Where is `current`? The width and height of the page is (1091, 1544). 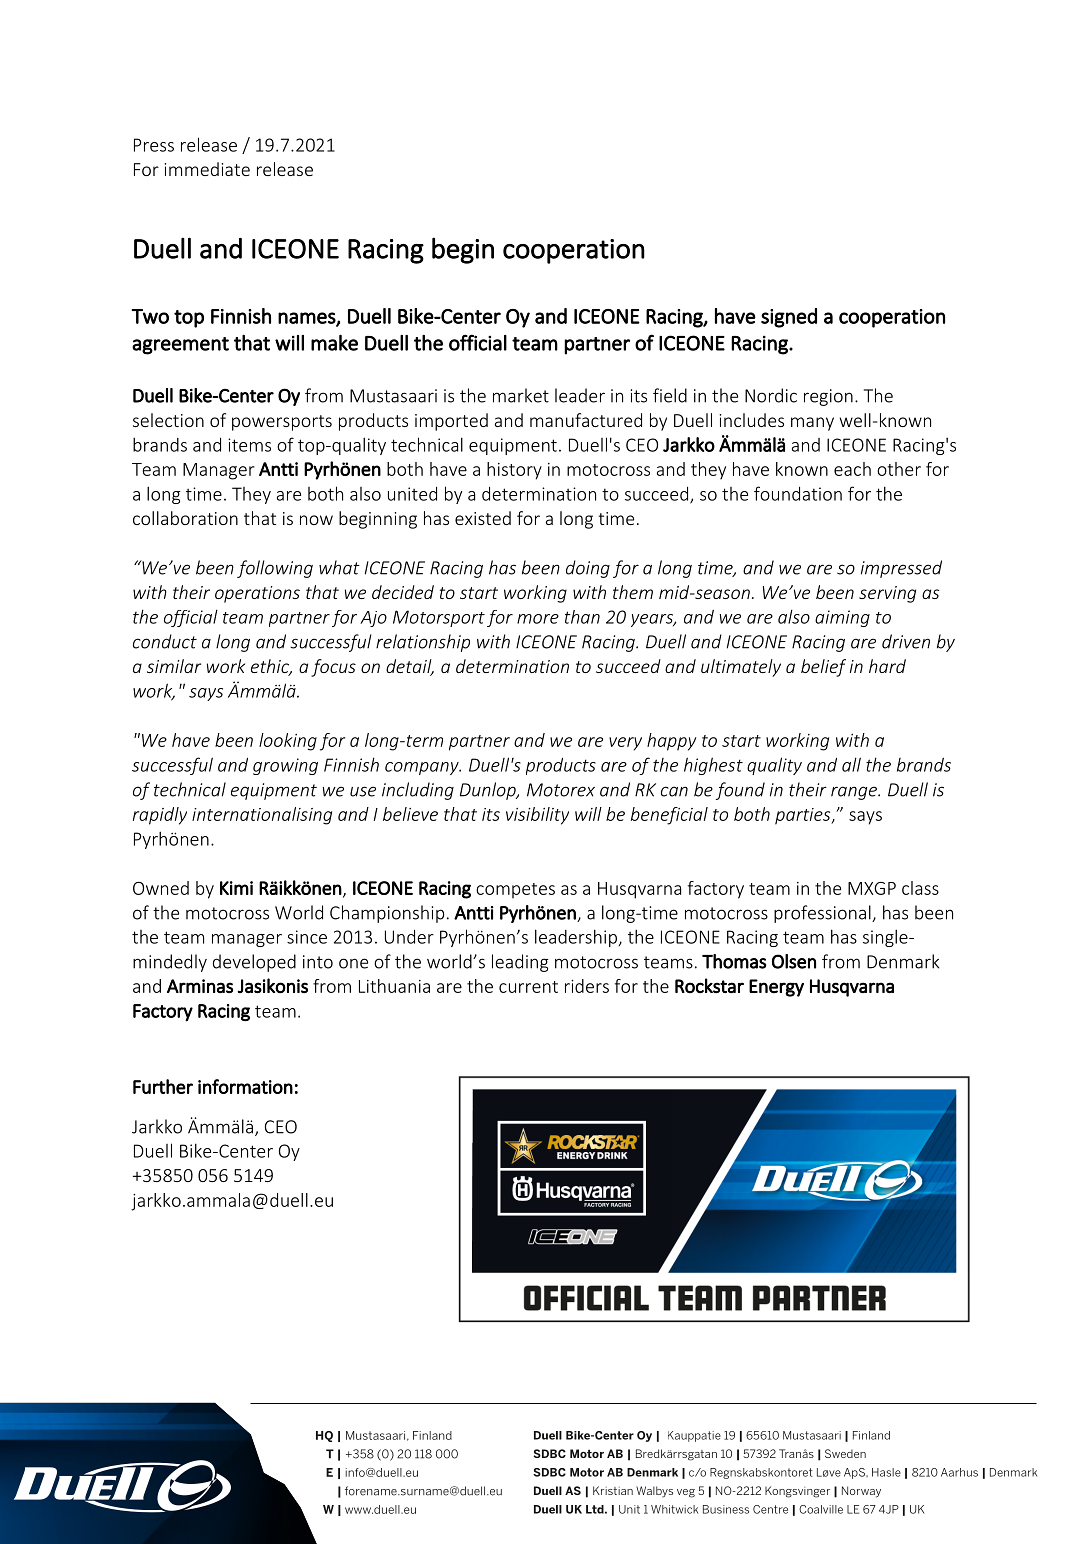 current is located at coordinates (528, 987).
